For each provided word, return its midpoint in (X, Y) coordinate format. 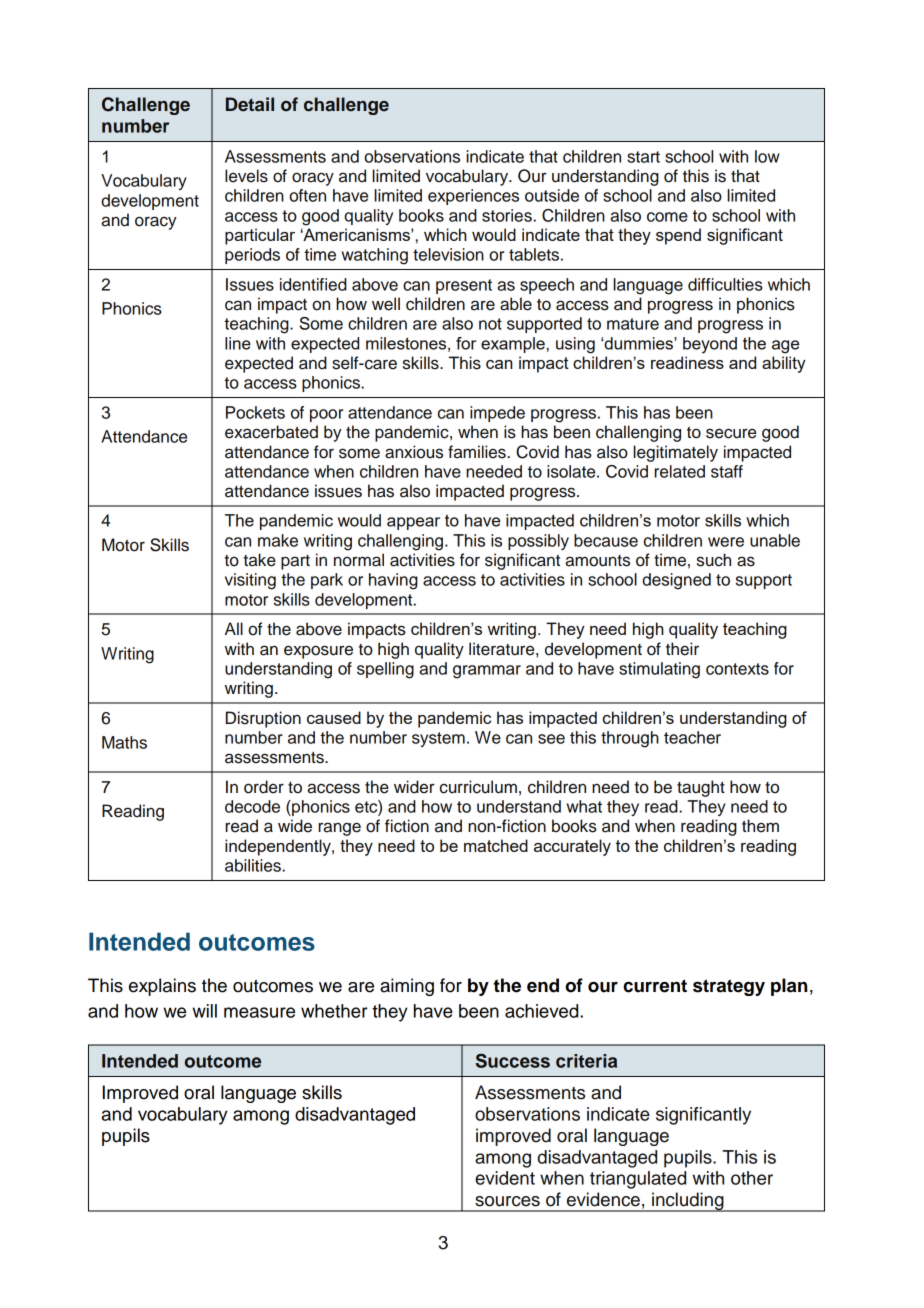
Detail (250, 104)
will (204, 1011)
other (752, 1178)
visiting (250, 581)
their (682, 649)
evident (505, 1178)
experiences (473, 197)
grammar (487, 672)
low (767, 156)
